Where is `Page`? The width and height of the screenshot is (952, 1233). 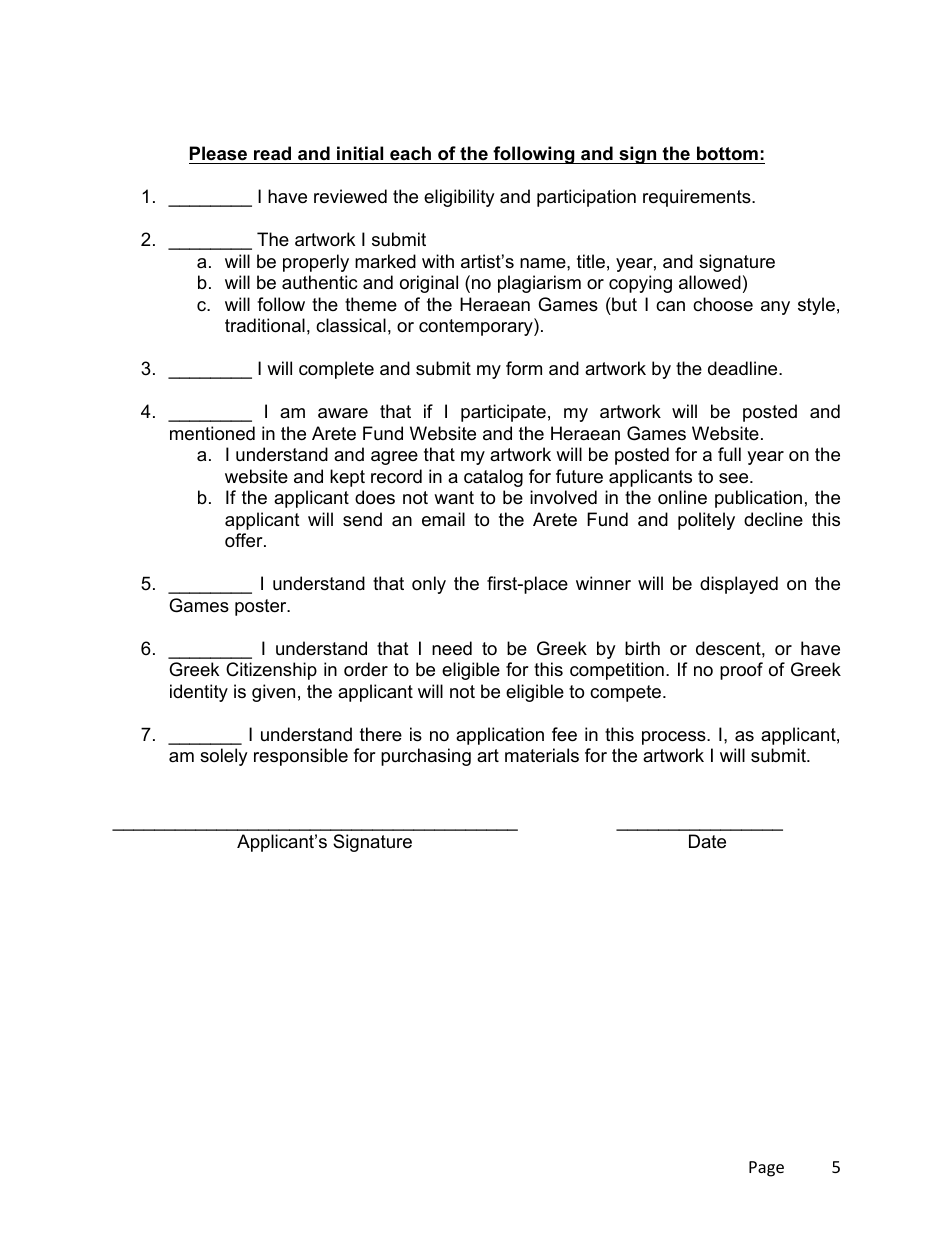 Page is located at coordinates (766, 1169).
